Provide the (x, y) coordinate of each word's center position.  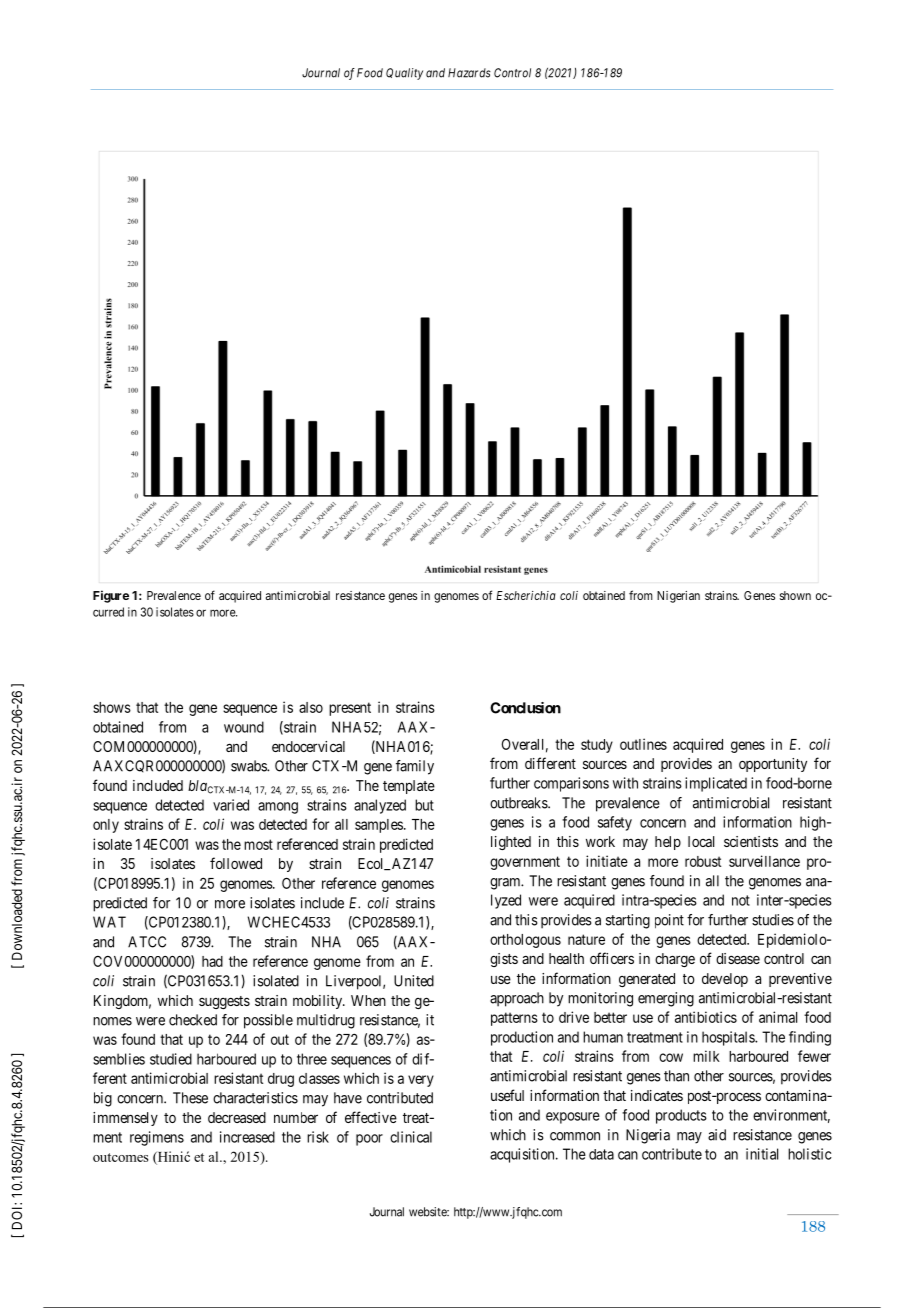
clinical (411, 1137)
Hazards (469, 73)
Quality (404, 74)
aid (717, 1135)
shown (795, 595)
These (190, 1098)
